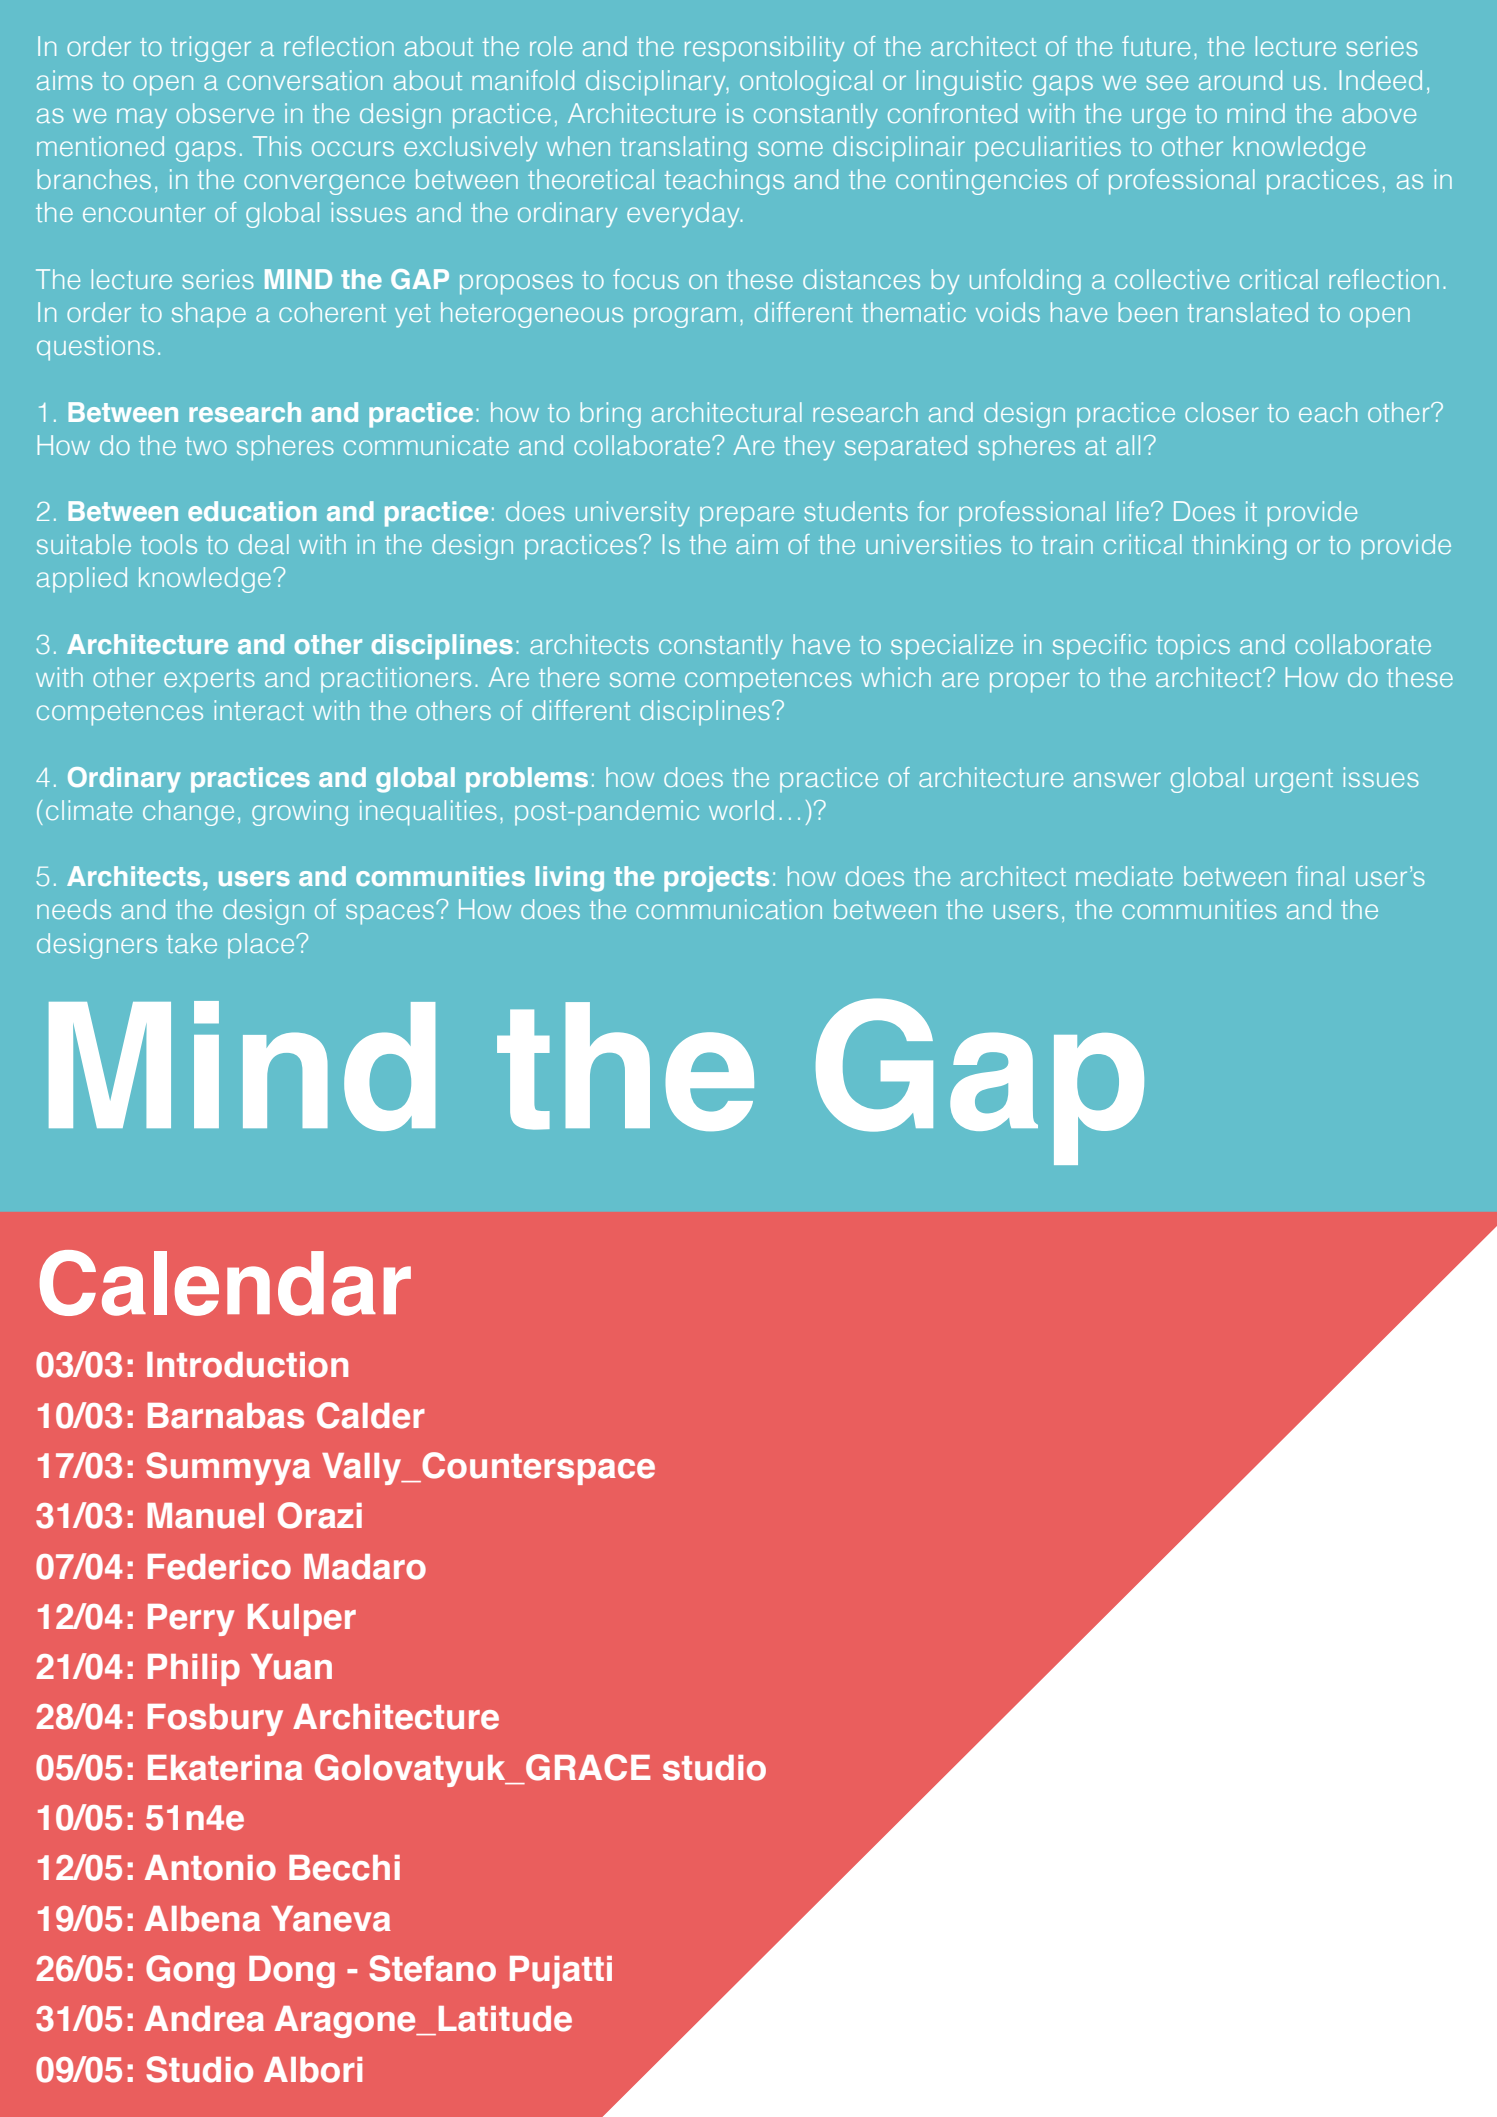 The height and width of the screenshot is (2117, 1497). I want to click on observe, so click(225, 113).
